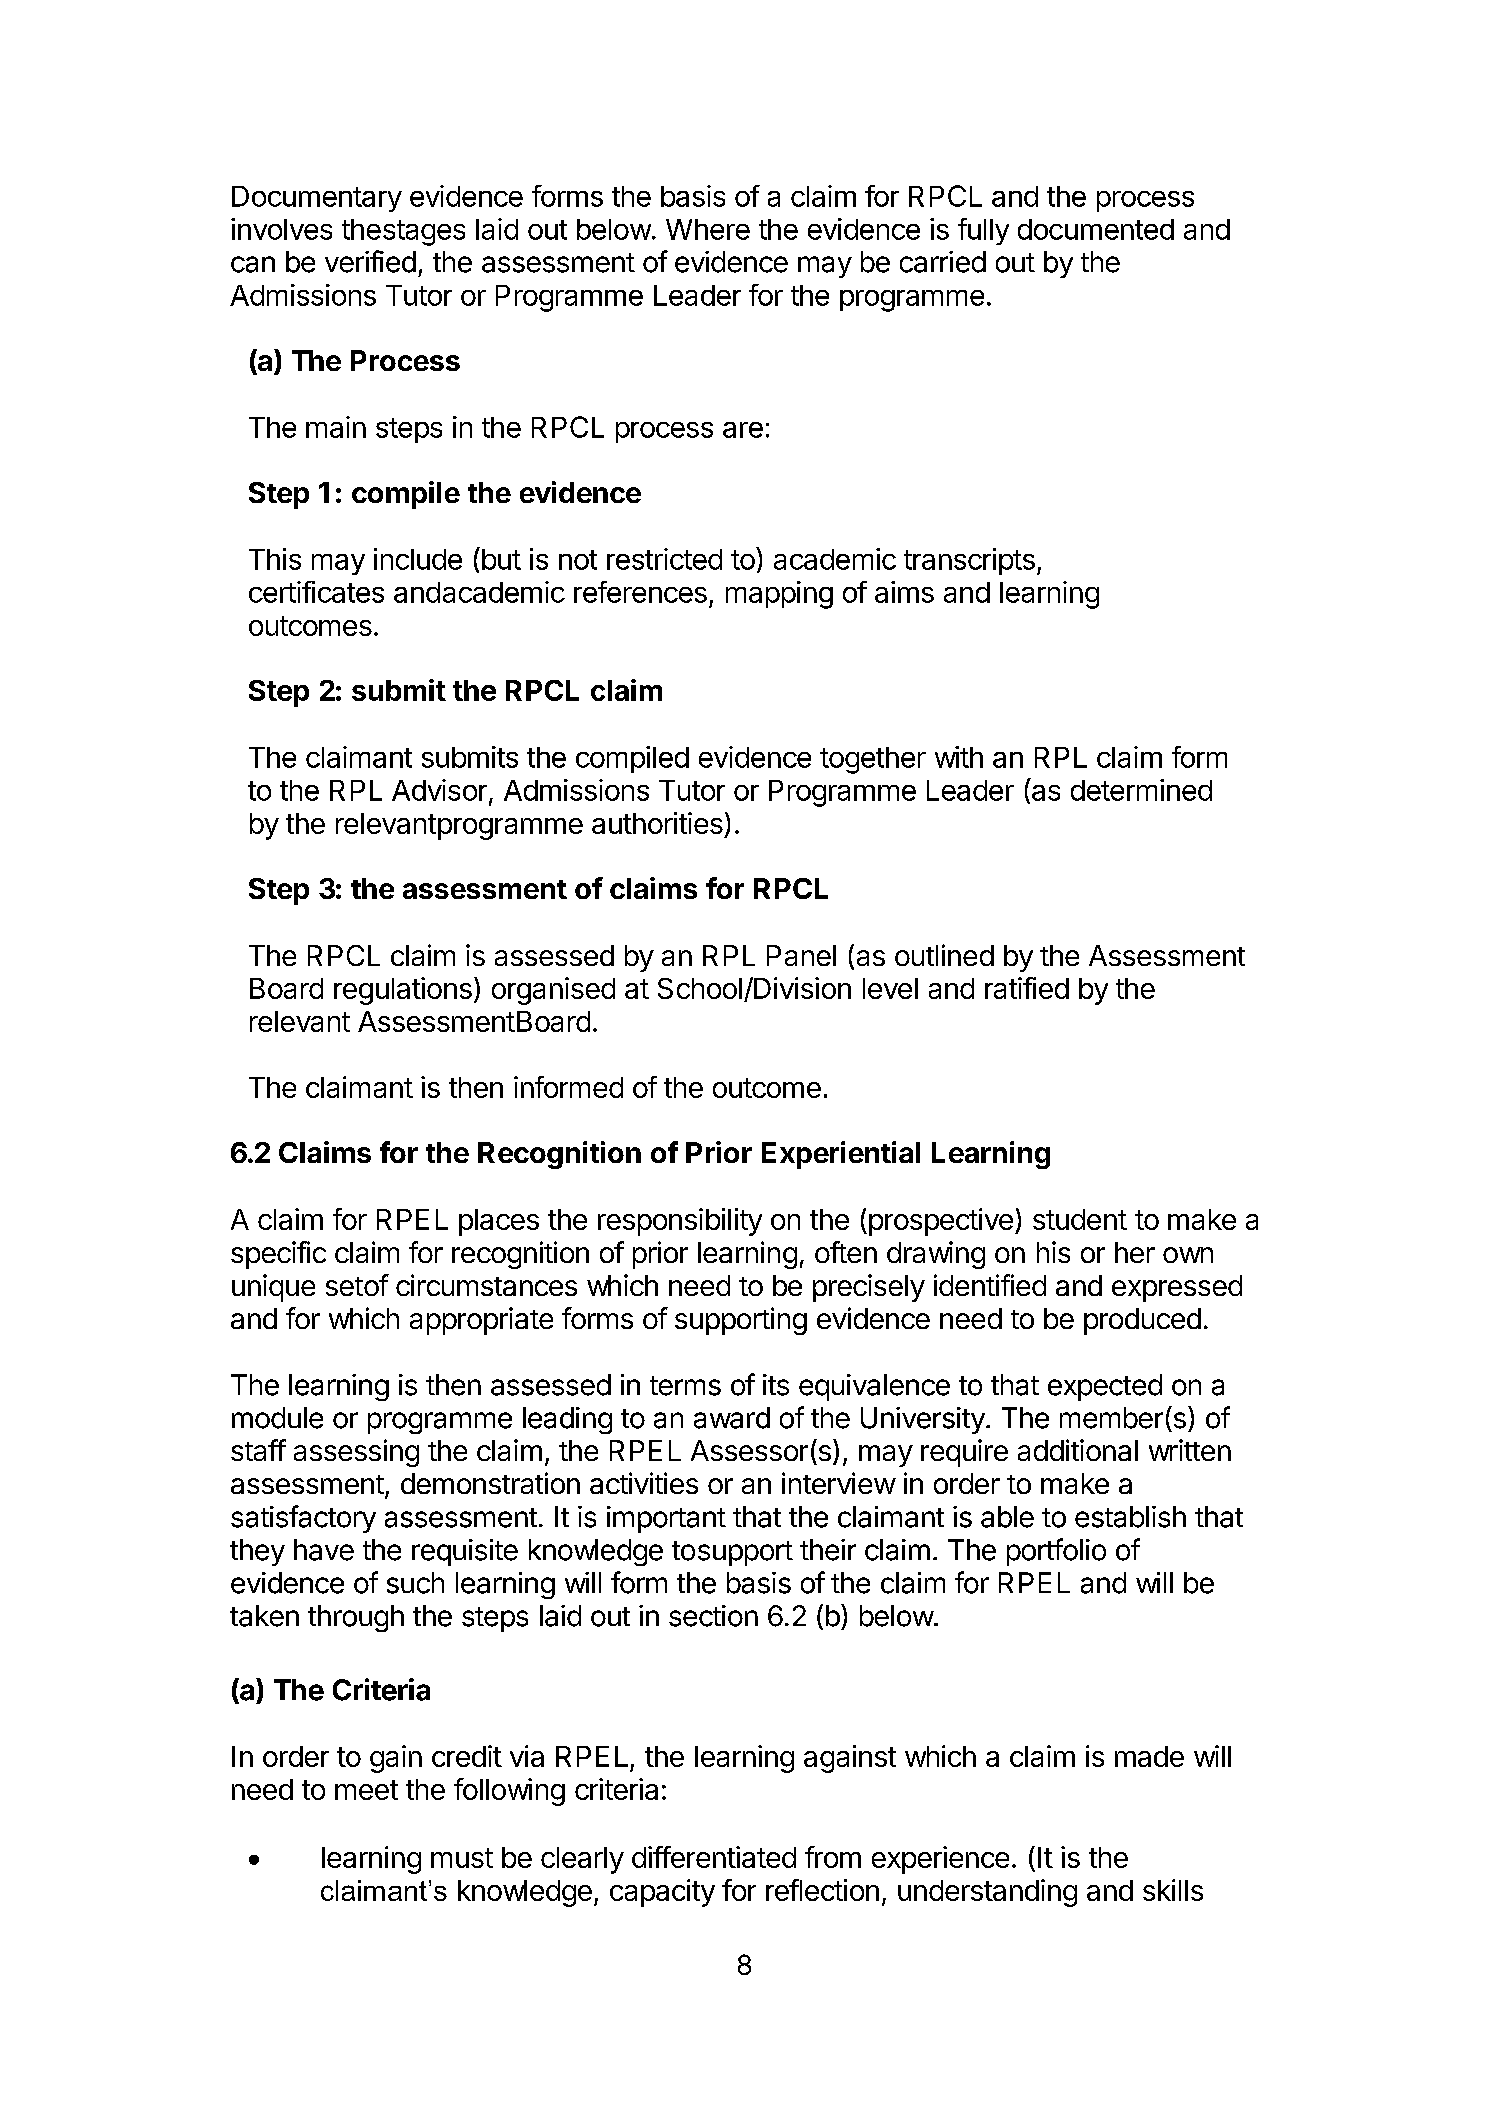 The image size is (1487, 2102). I want to click on Panel, so click(801, 955).
